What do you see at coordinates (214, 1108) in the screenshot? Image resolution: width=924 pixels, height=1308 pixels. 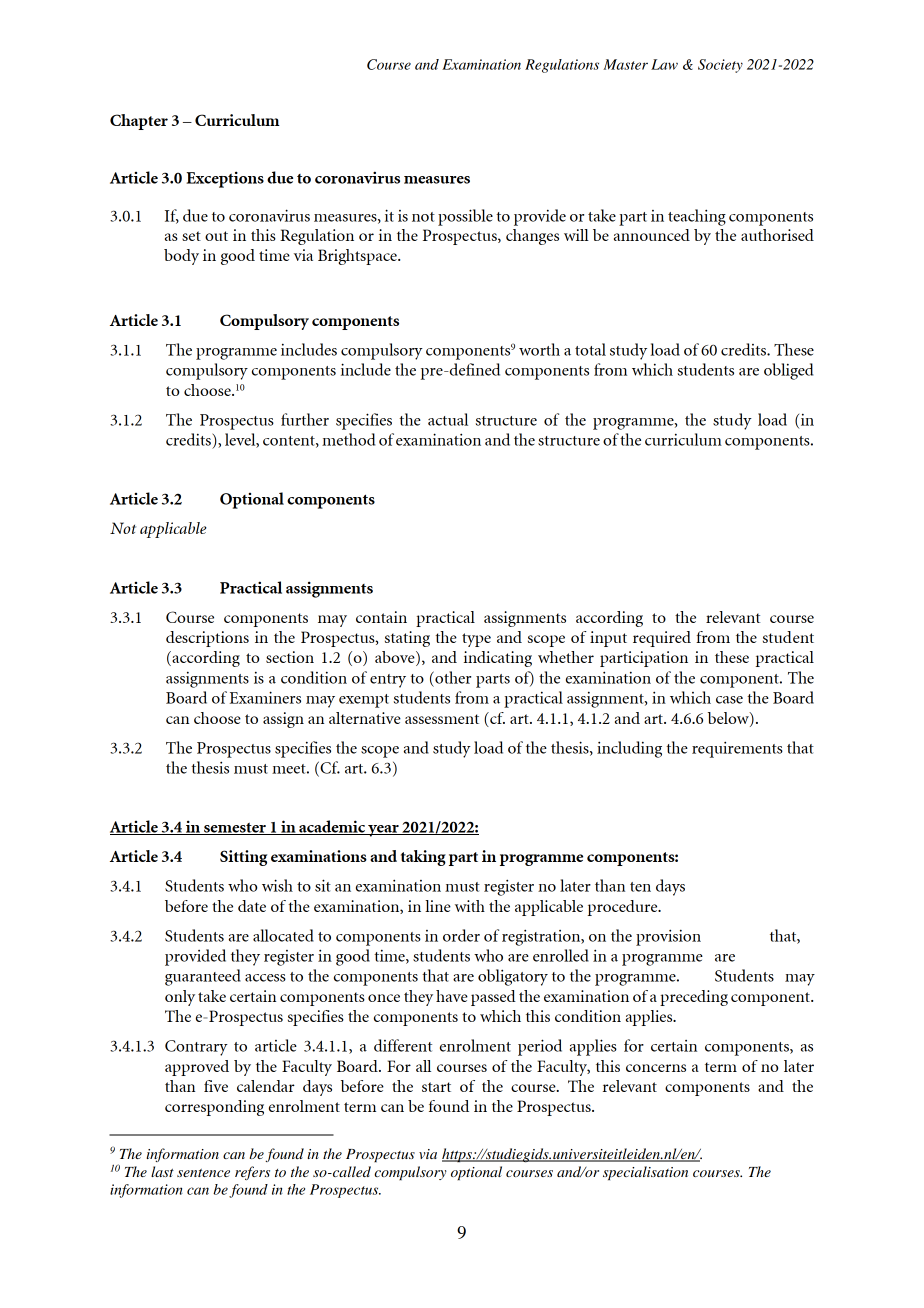 I see `corresponding` at bounding box center [214, 1108].
